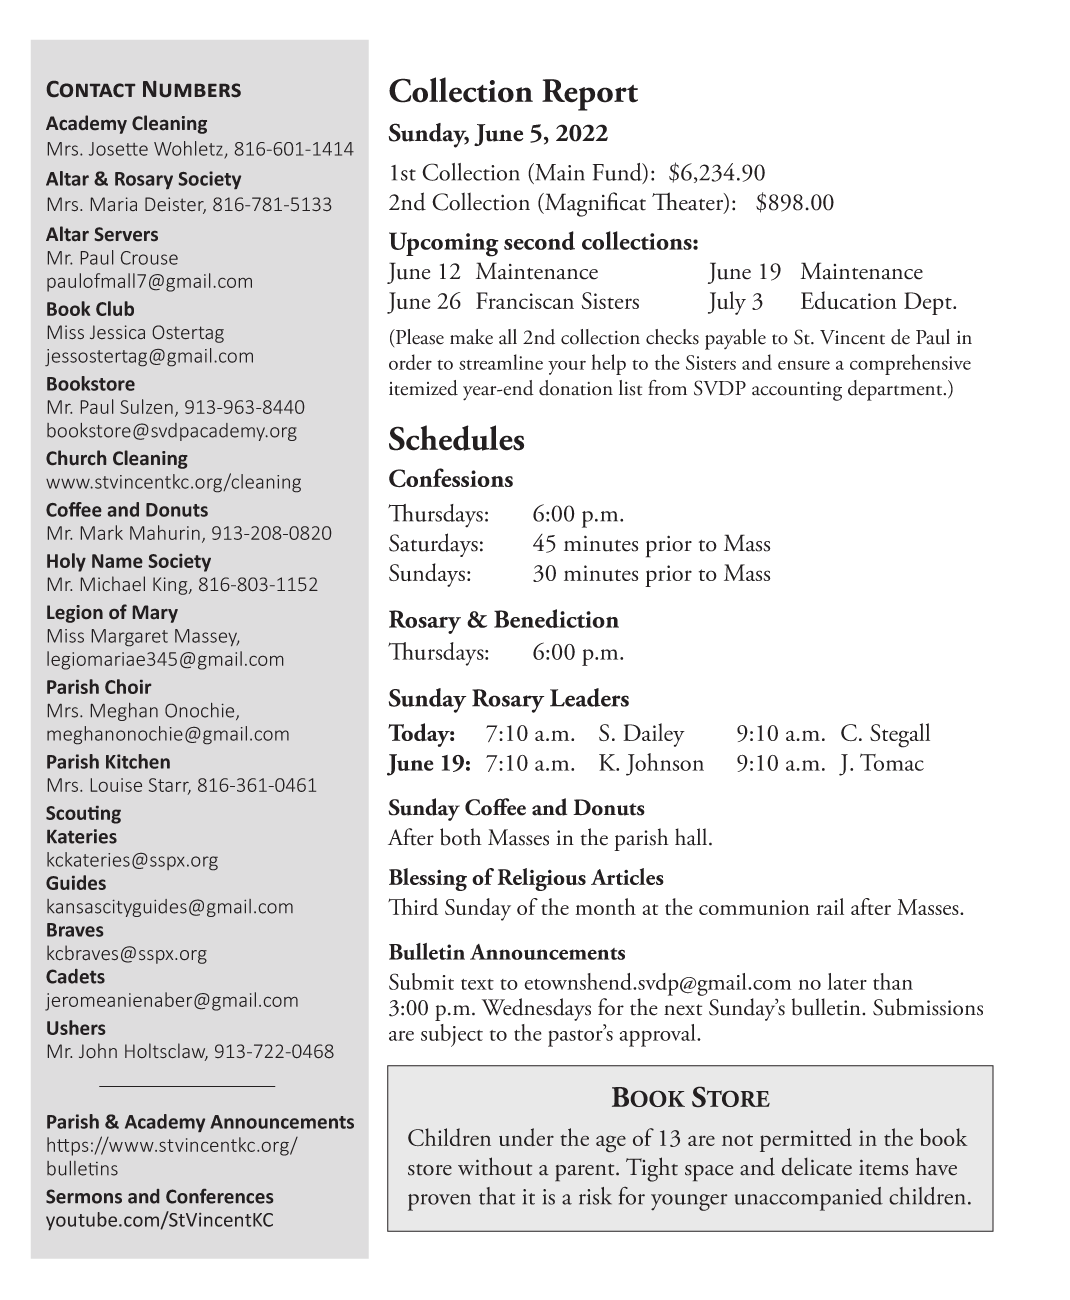 This screenshot has width=1070, height=1300. I want to click on Conferences, so click(219, 1196).
